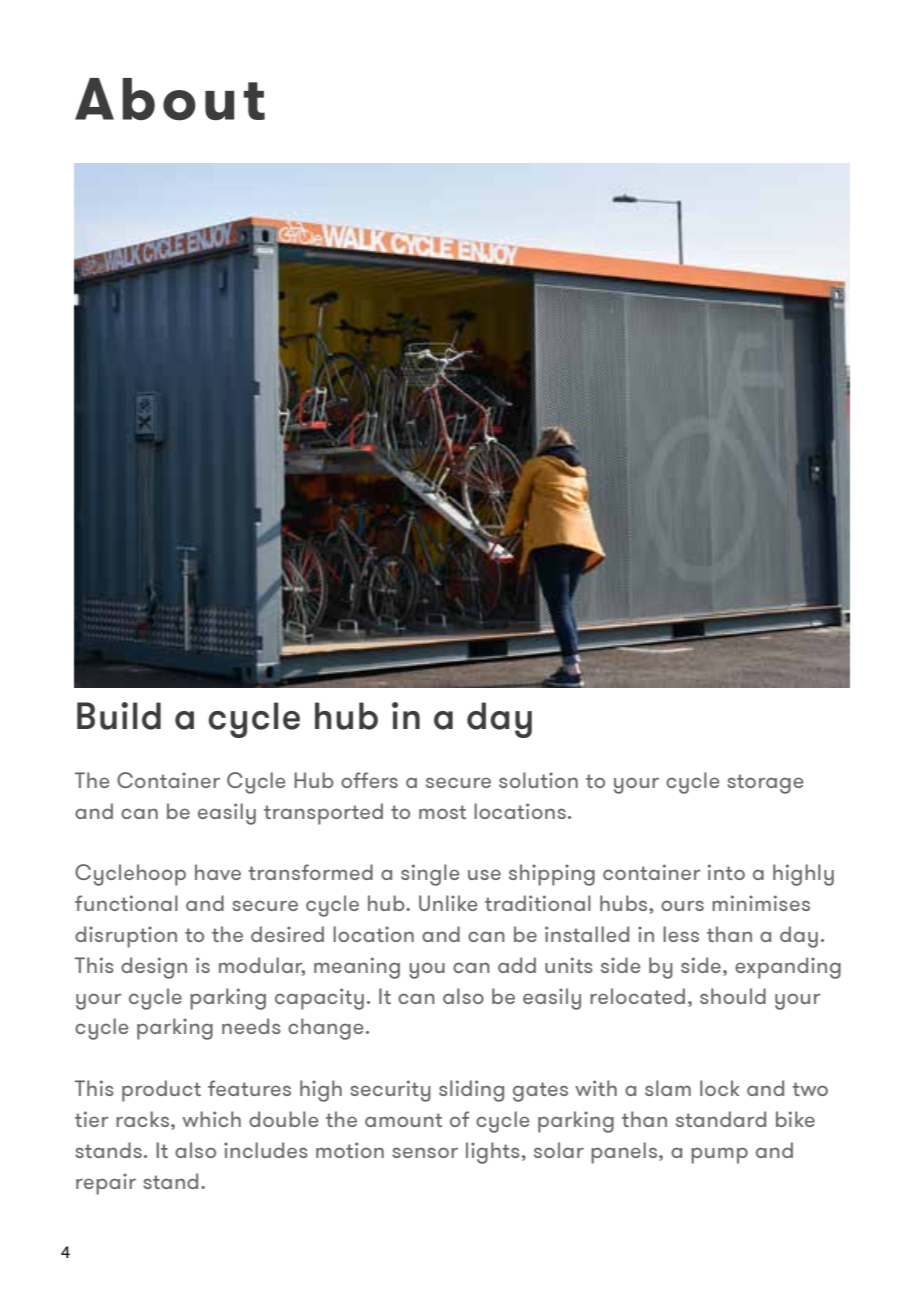  What do you see at coordinates (170, 99) in the screenshot?
I see `About` at bounding box center [170, 99].
